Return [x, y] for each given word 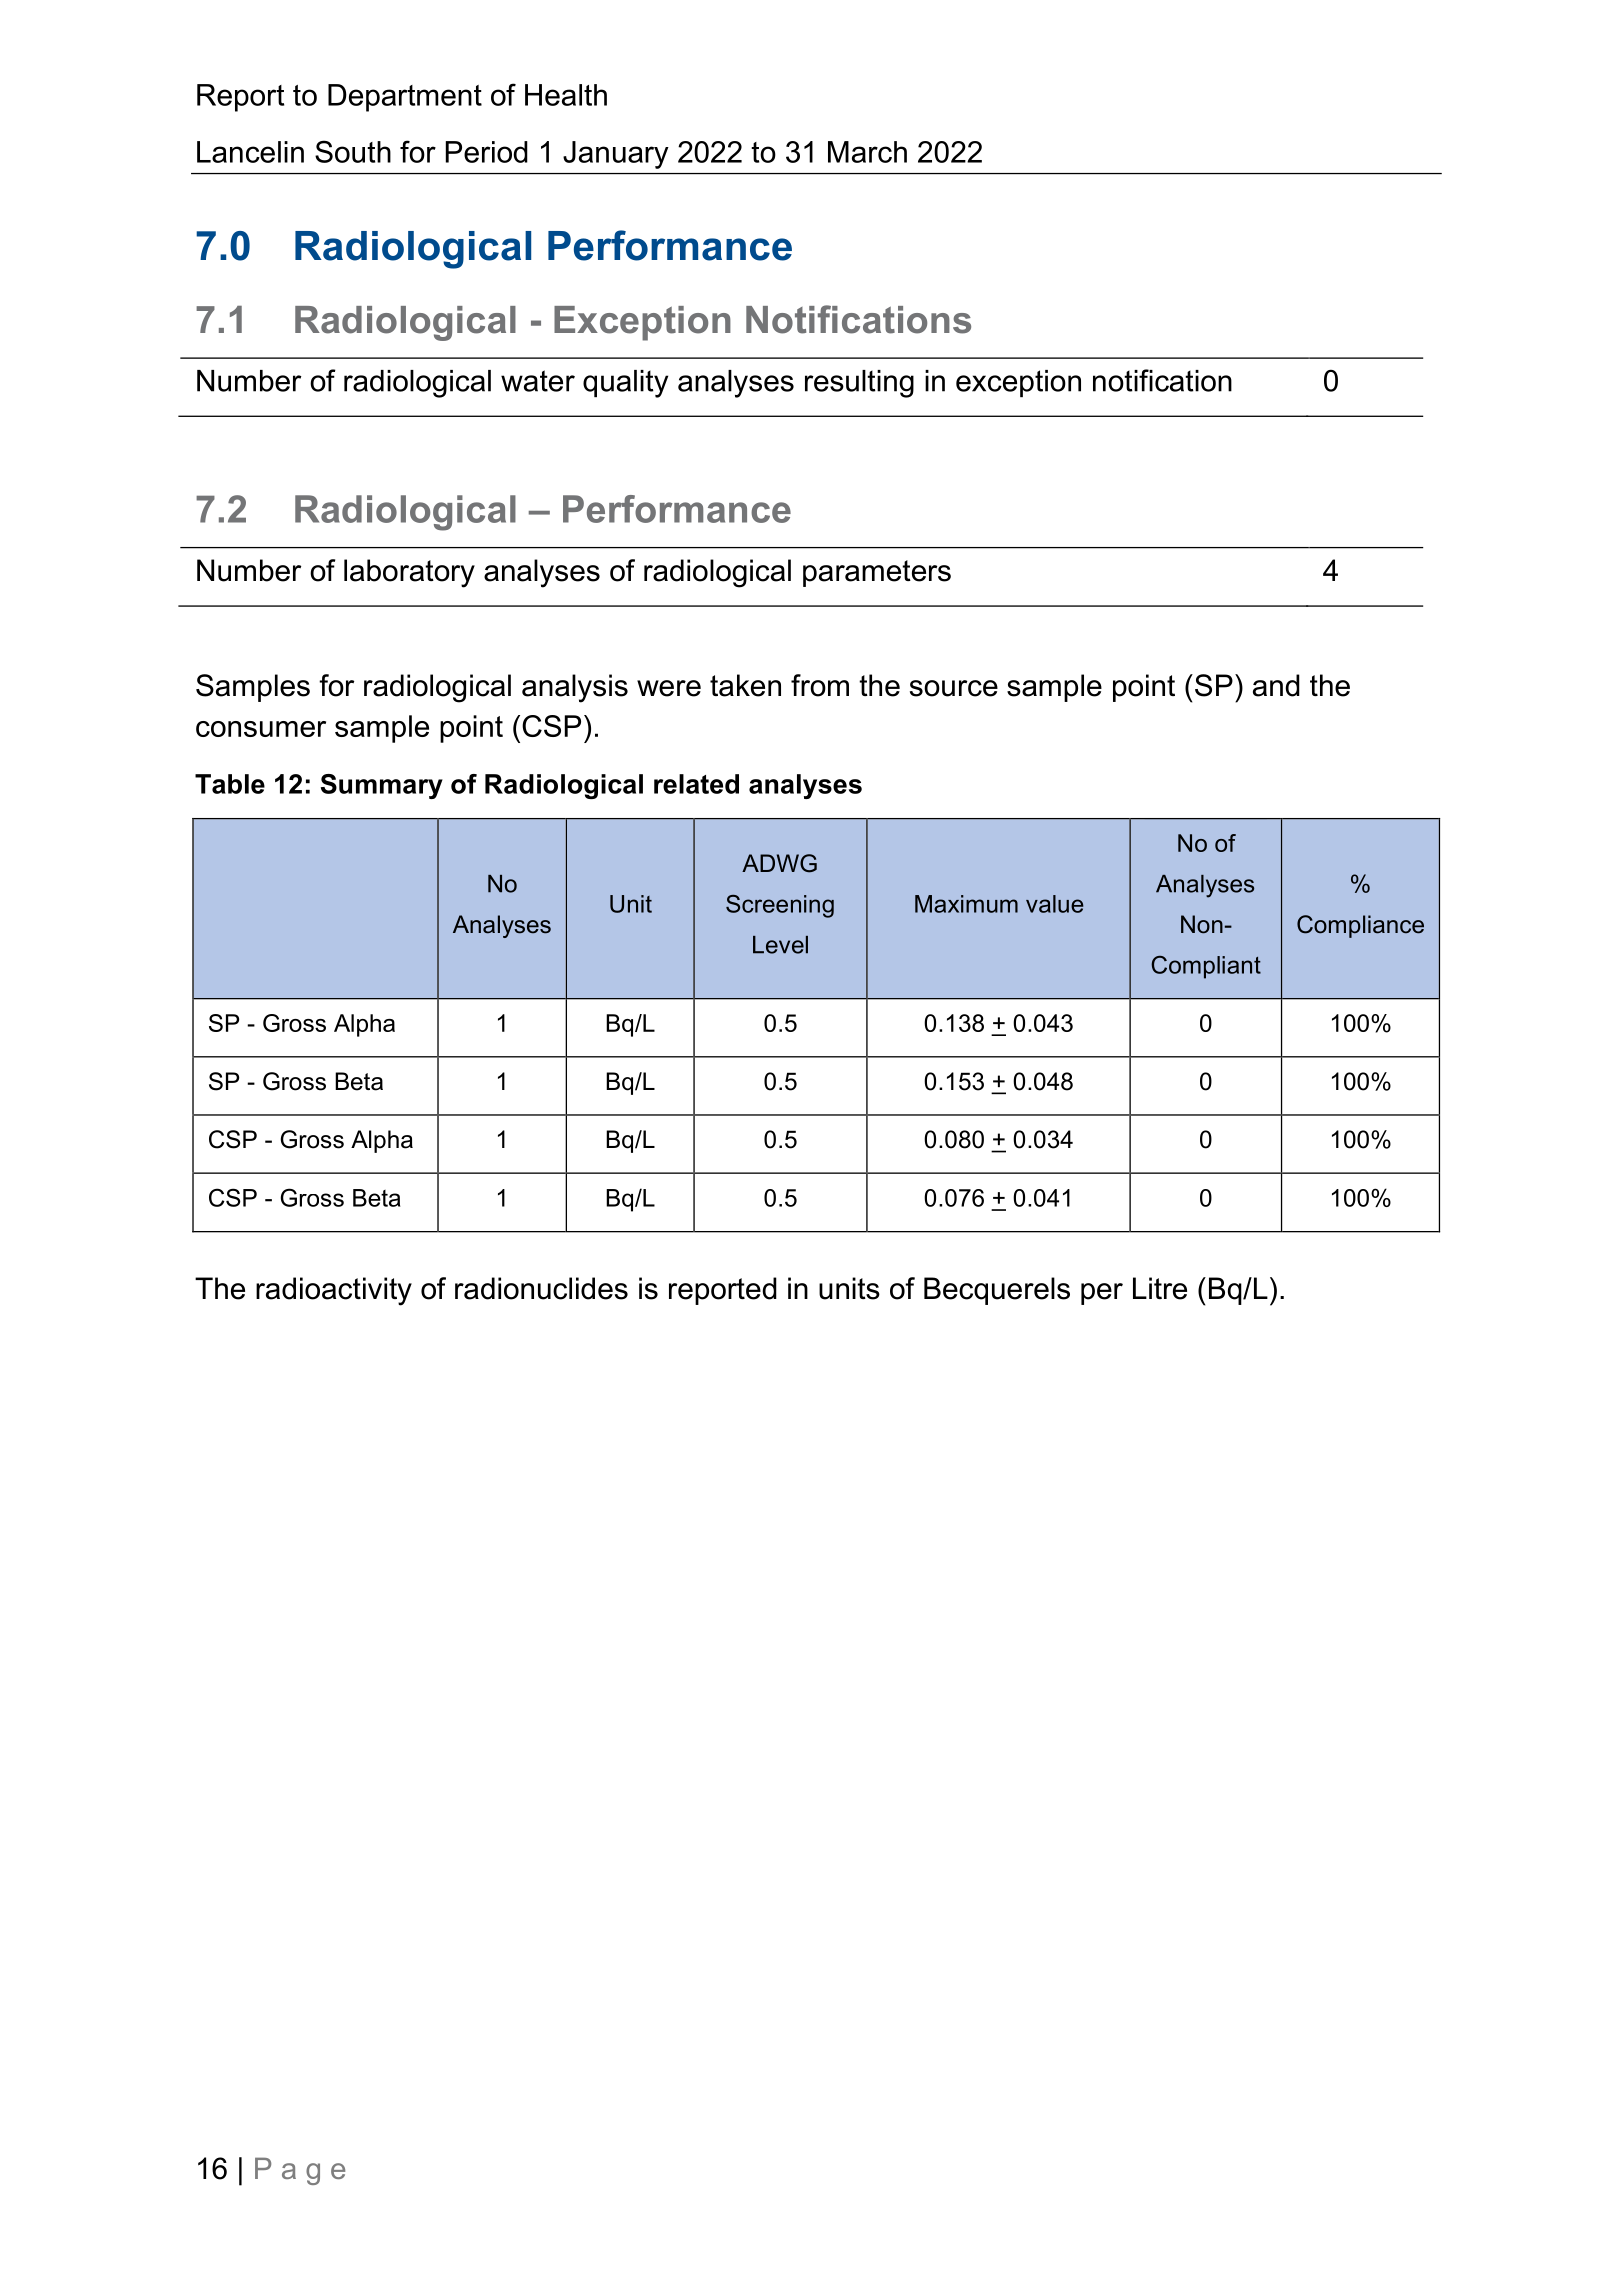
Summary [382, 786]
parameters [877, 573]
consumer [261, 729]
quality [625, 384]
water [538, 381]
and [1276, 685]
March [867, 152]
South [353, 151]
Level [780, 945]
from [820, 685]
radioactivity [334, 1291]
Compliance [1360, 926]
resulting [859, 384]
